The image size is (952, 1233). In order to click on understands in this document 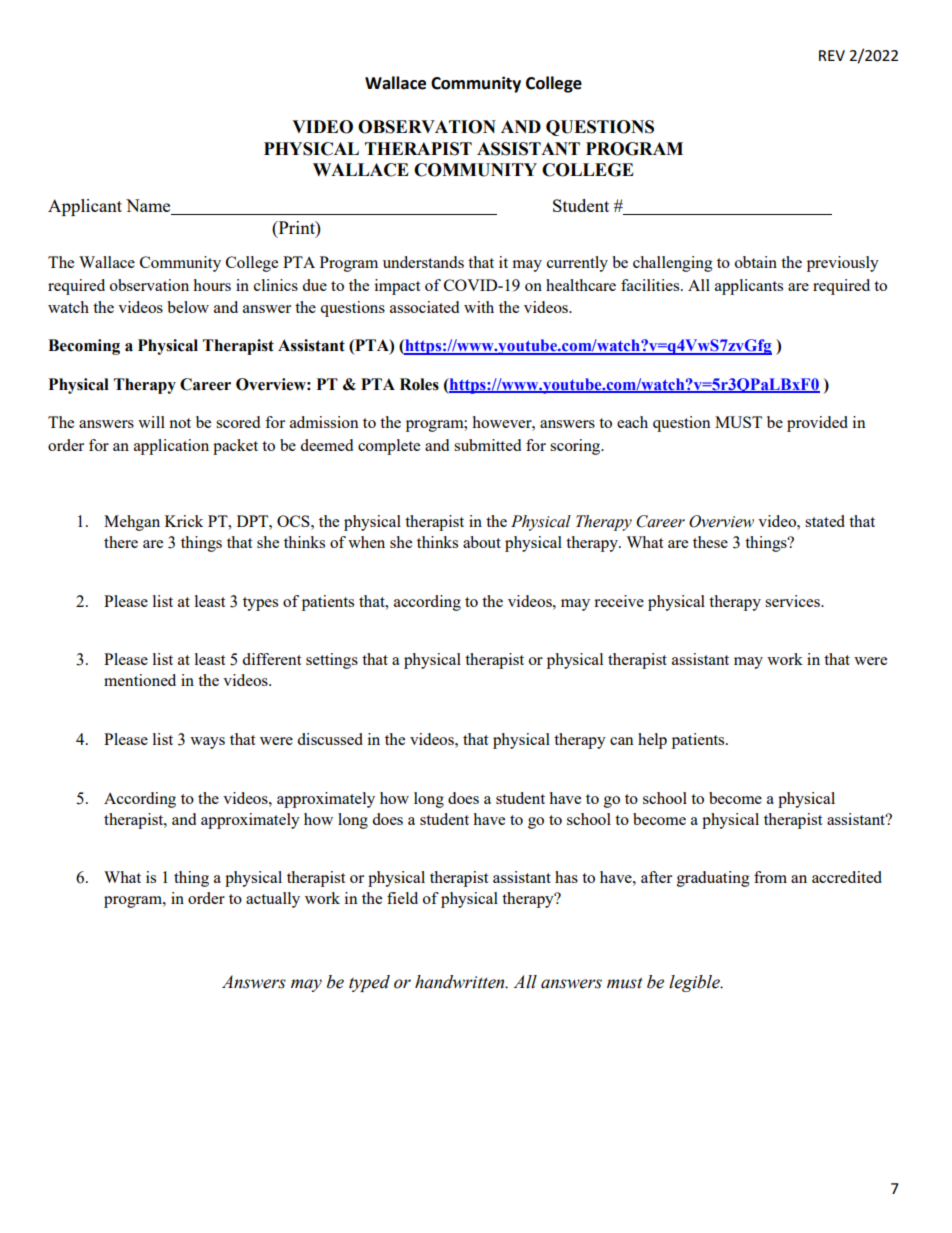, I will do `click(423, 262)`.
